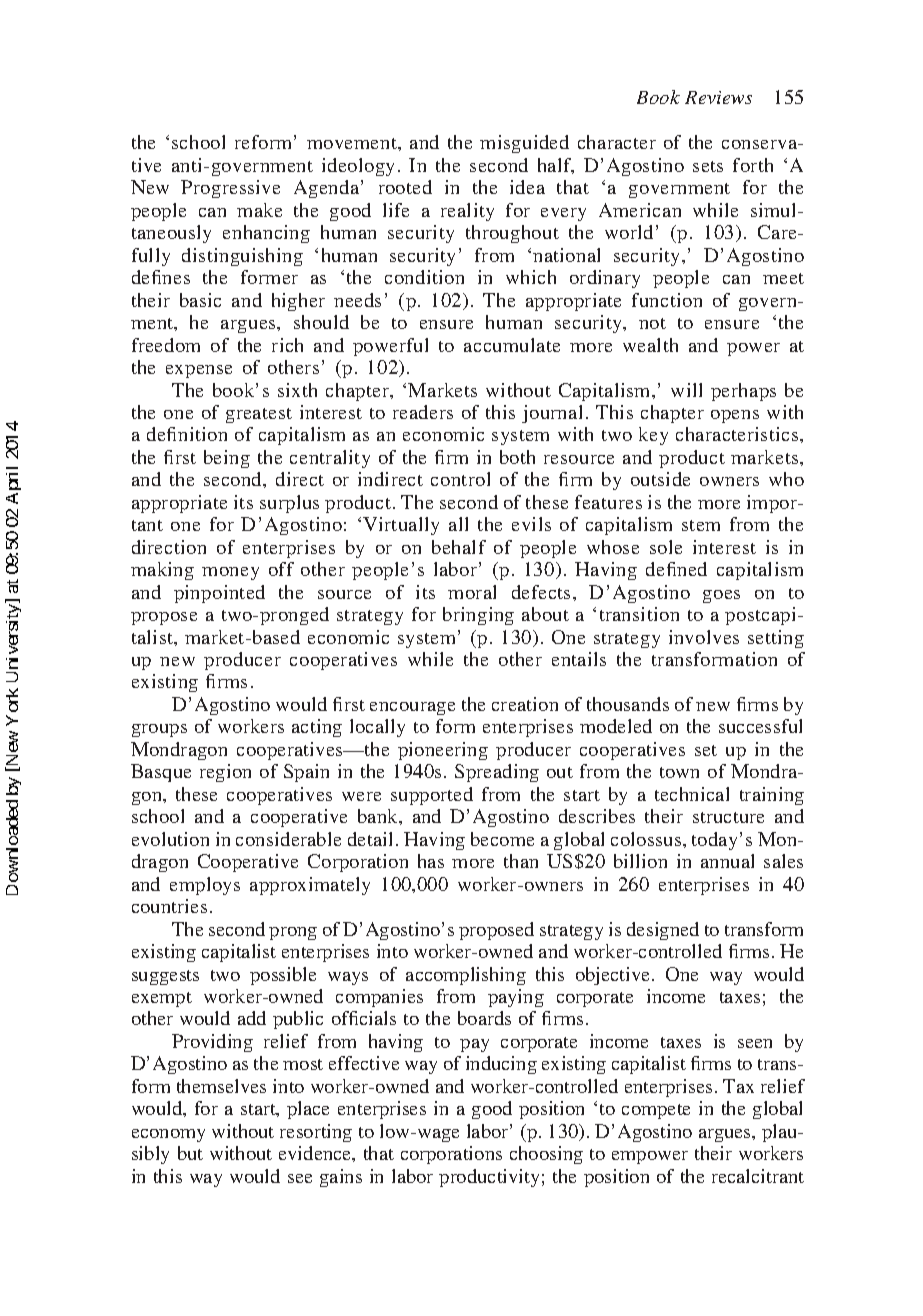 Image resolution: width=923 pixels, height=1316 pixels. Describe the element at coordinates (219, 594) in the screenshot. I see `pinpointed` at that location.
